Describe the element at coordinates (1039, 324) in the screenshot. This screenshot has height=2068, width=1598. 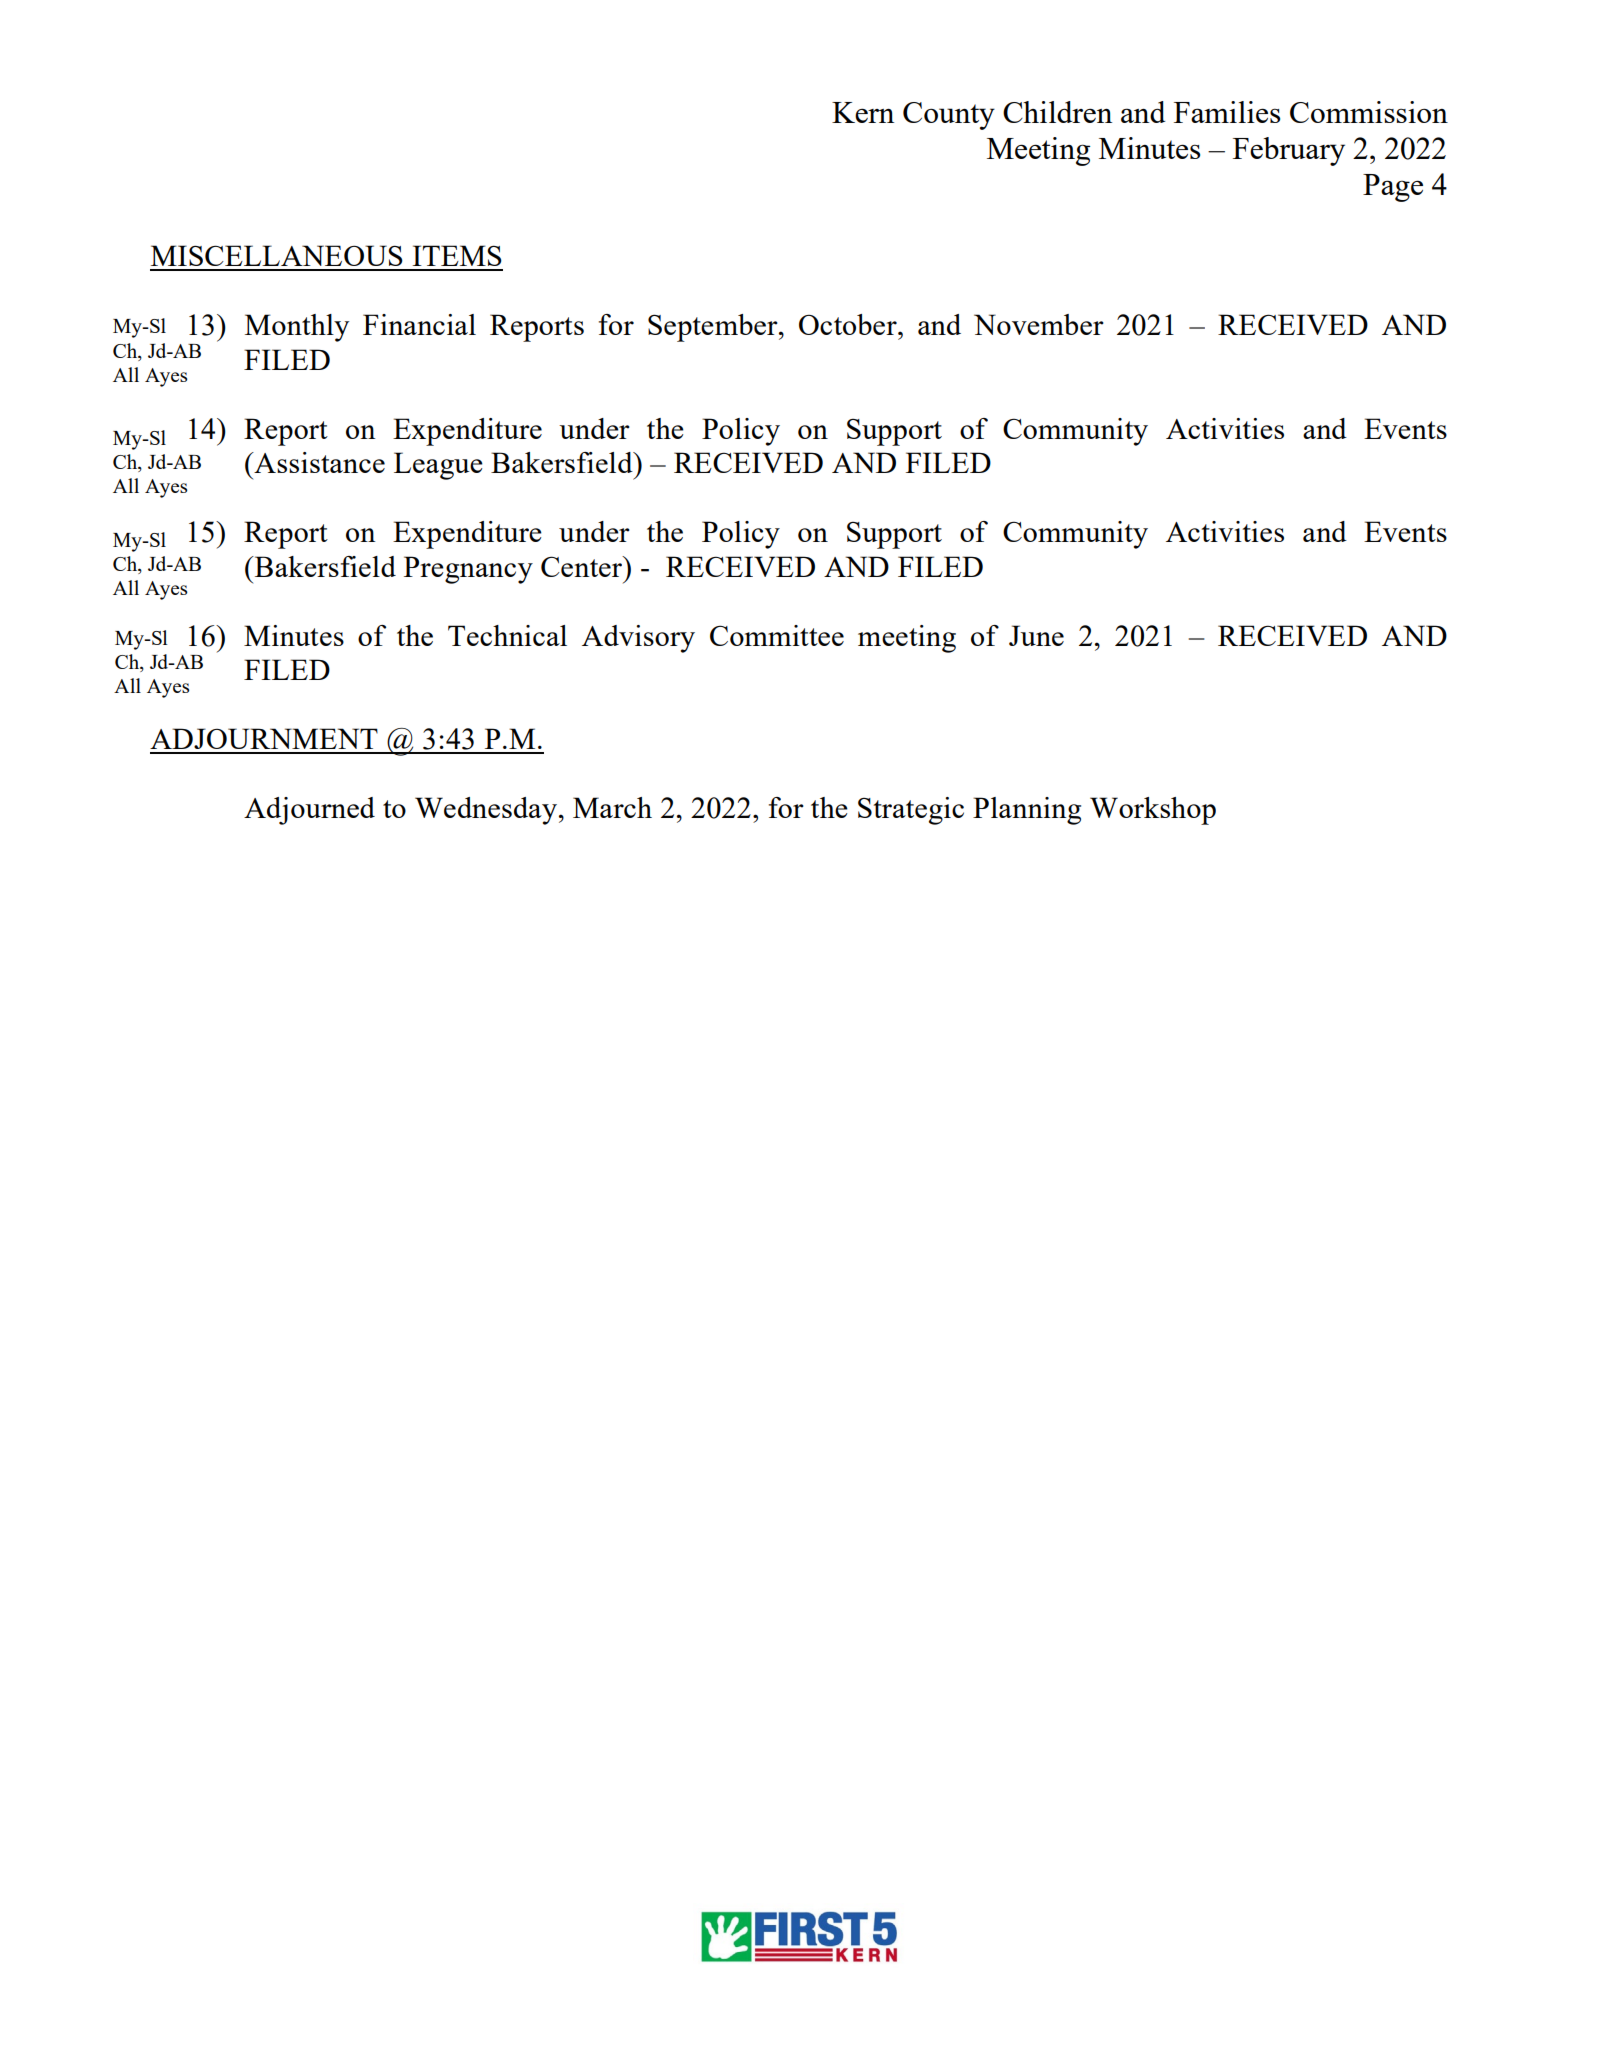
I see `November` at that location.
